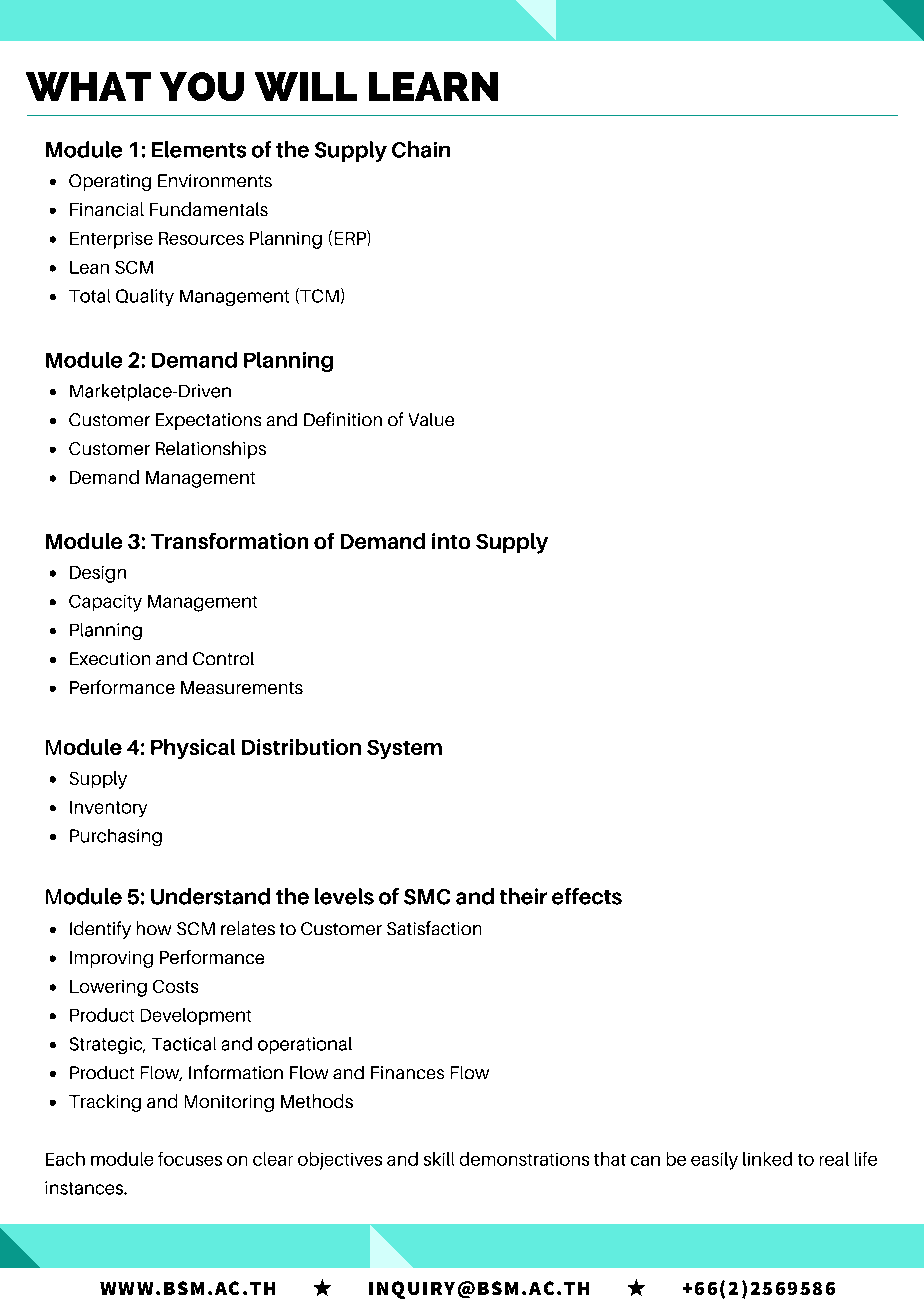  Describe the element at coordinates (193, 749) in the screenshot. I see `Physical` at that location.
